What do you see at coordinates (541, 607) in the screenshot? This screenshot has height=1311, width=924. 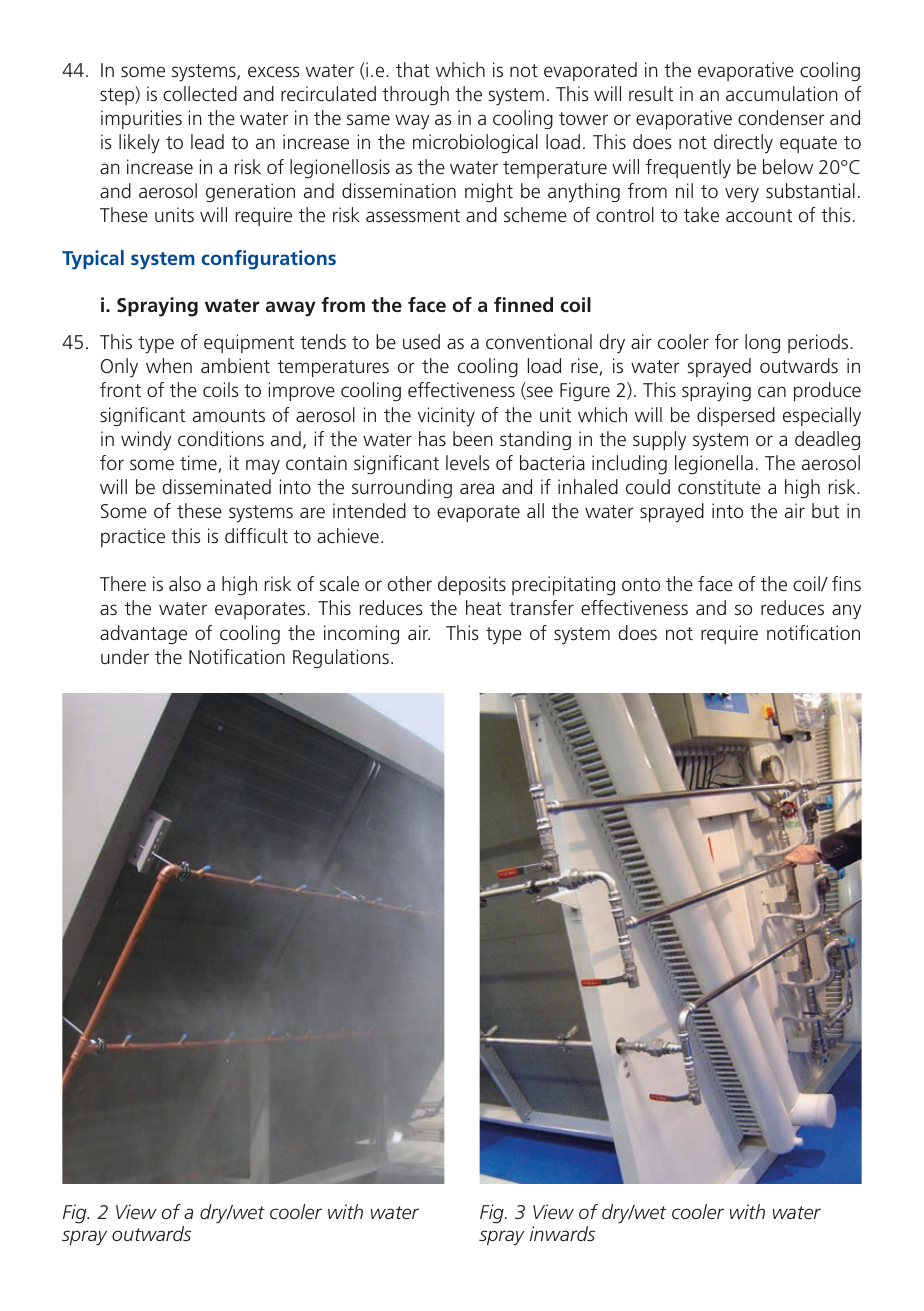 I see `transfer` at bounding box center [541, 607].
